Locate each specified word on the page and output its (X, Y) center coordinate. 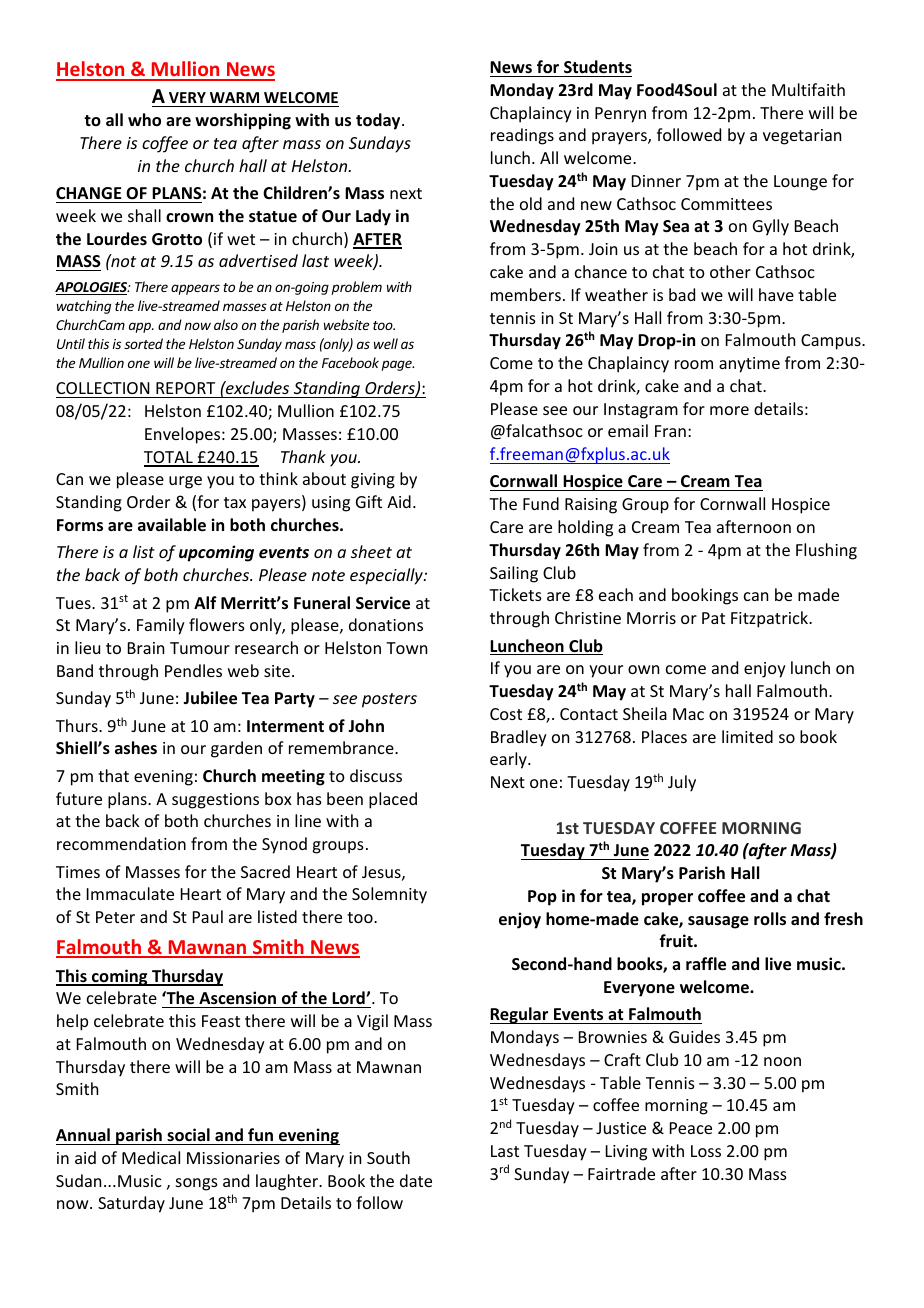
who (144, 120)
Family (161, 626)
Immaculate (130, 893)
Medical (151, 1157)
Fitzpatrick (771, 619)
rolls (770, 919)
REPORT (186, 390)
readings (522, 136)
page (398, 365)
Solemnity (389, 895)
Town (406, 648)
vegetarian (802, 137)
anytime (749, 365)
